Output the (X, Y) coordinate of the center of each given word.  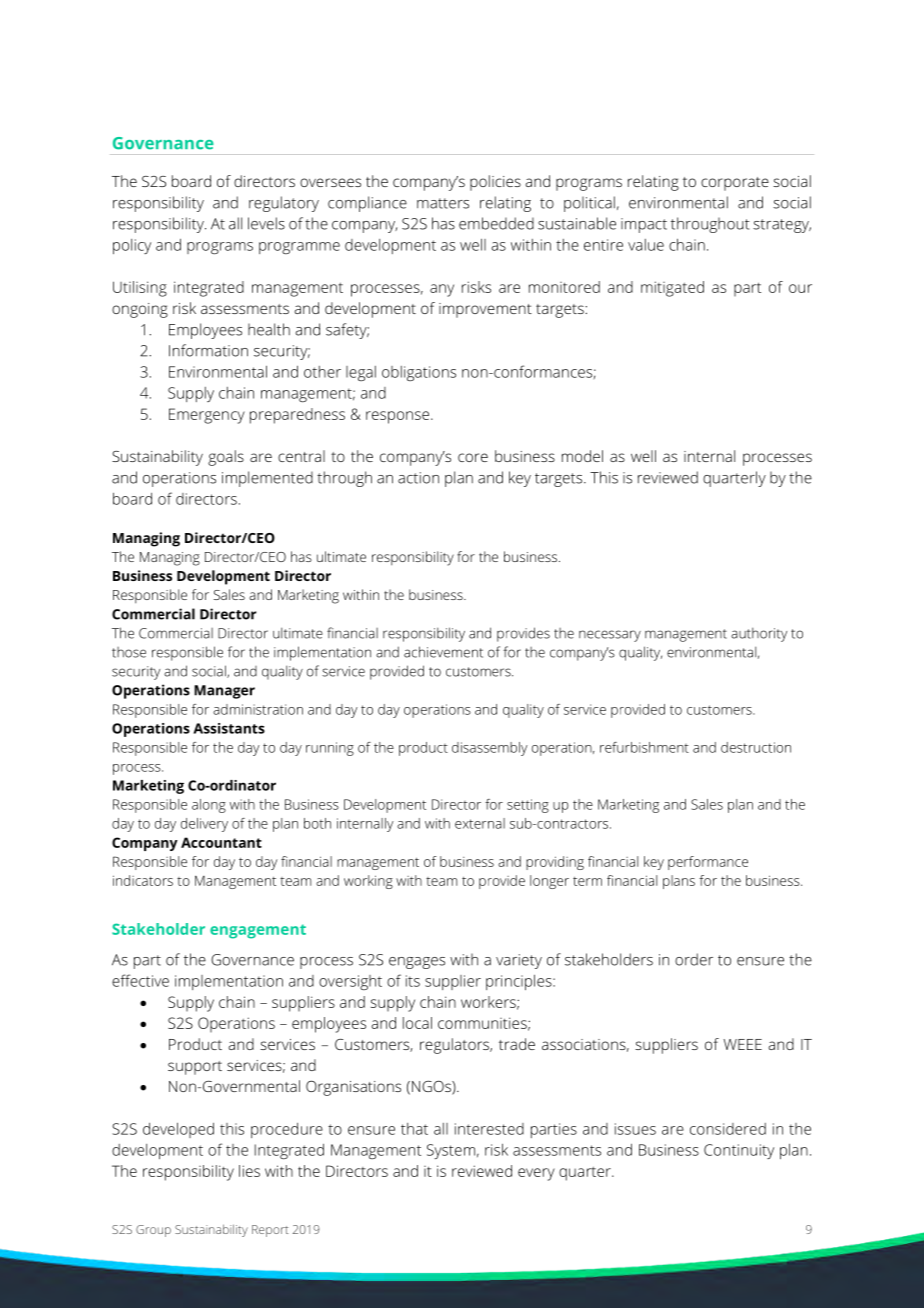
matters (443, 203)
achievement (443, 652)
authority (759, 634)
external (480, 823)
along (209, 806)
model (582, 456)
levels (266, 223)
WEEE (742, 1044)
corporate (735, 184)
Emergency (207, 416)
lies (249, 1171)
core (473, 457)
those (129, 652)
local (417, 1023)
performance (708, 863)
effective (140, 980)
